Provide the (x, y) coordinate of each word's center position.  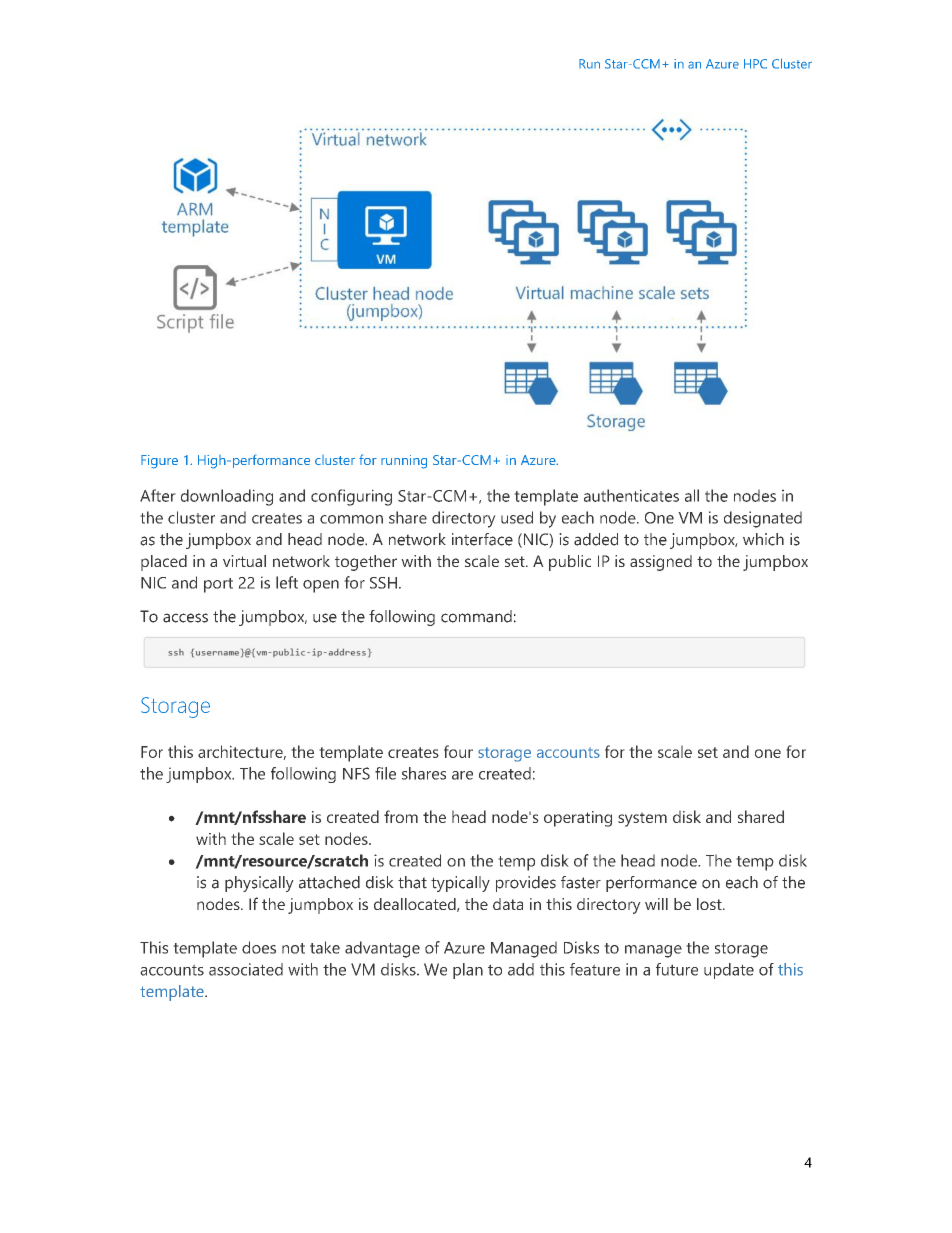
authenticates (631, 495)
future (677, 969)
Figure (159, 462)
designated (763, 519)
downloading (227, 497)
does (259, 947)
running (404, 462)
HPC (755, 64)
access (185, 618)
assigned (661, 563)
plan (468, 971)
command (476, 616)
